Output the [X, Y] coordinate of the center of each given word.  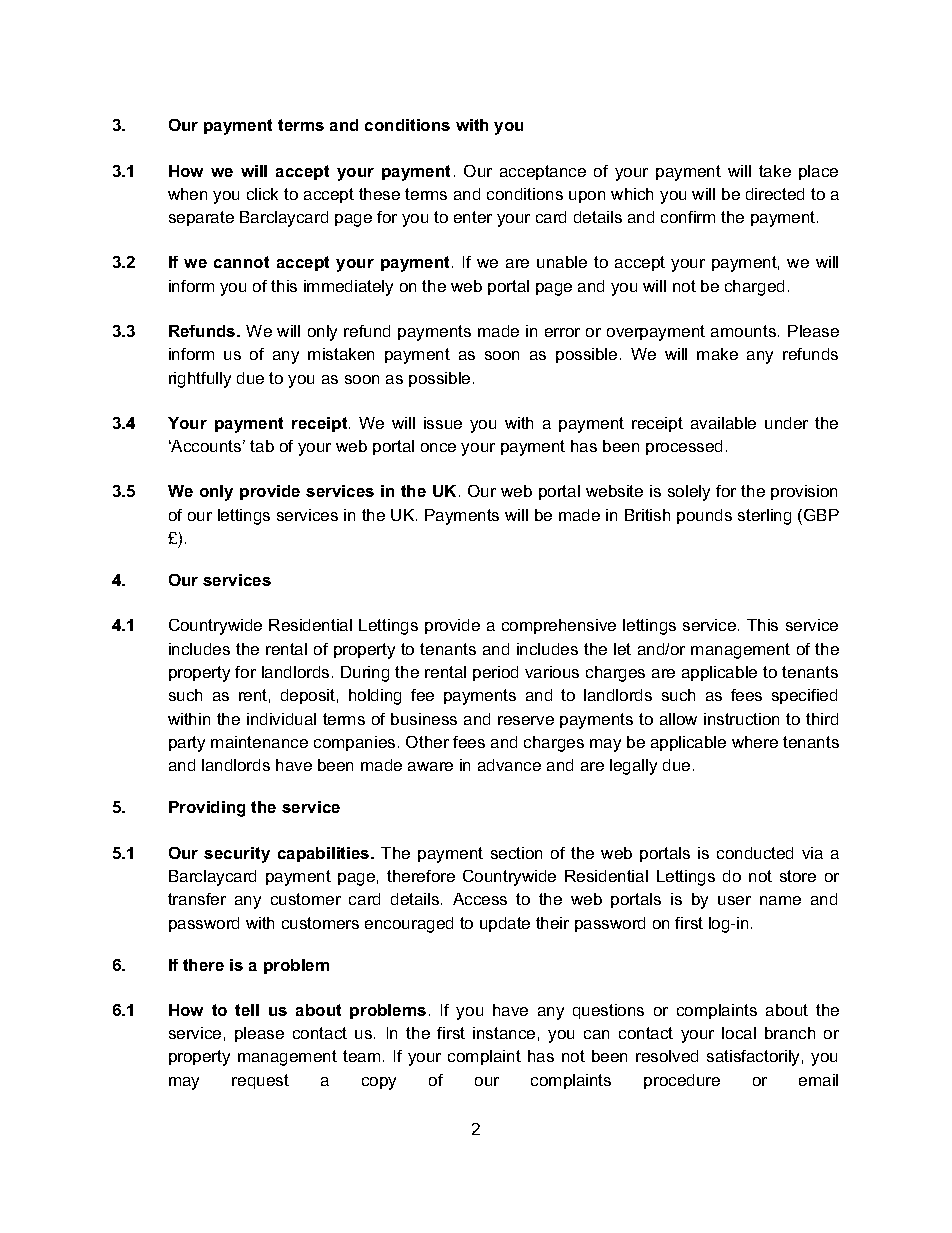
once [438, 447]
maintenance [259, 742]
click [262, 194]
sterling [764, 517]
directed [775, 194]
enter [473, 217]
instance [504, 1033]
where [755, 742]
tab [262, 446]
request [260, 1081]
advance [509, 765]
